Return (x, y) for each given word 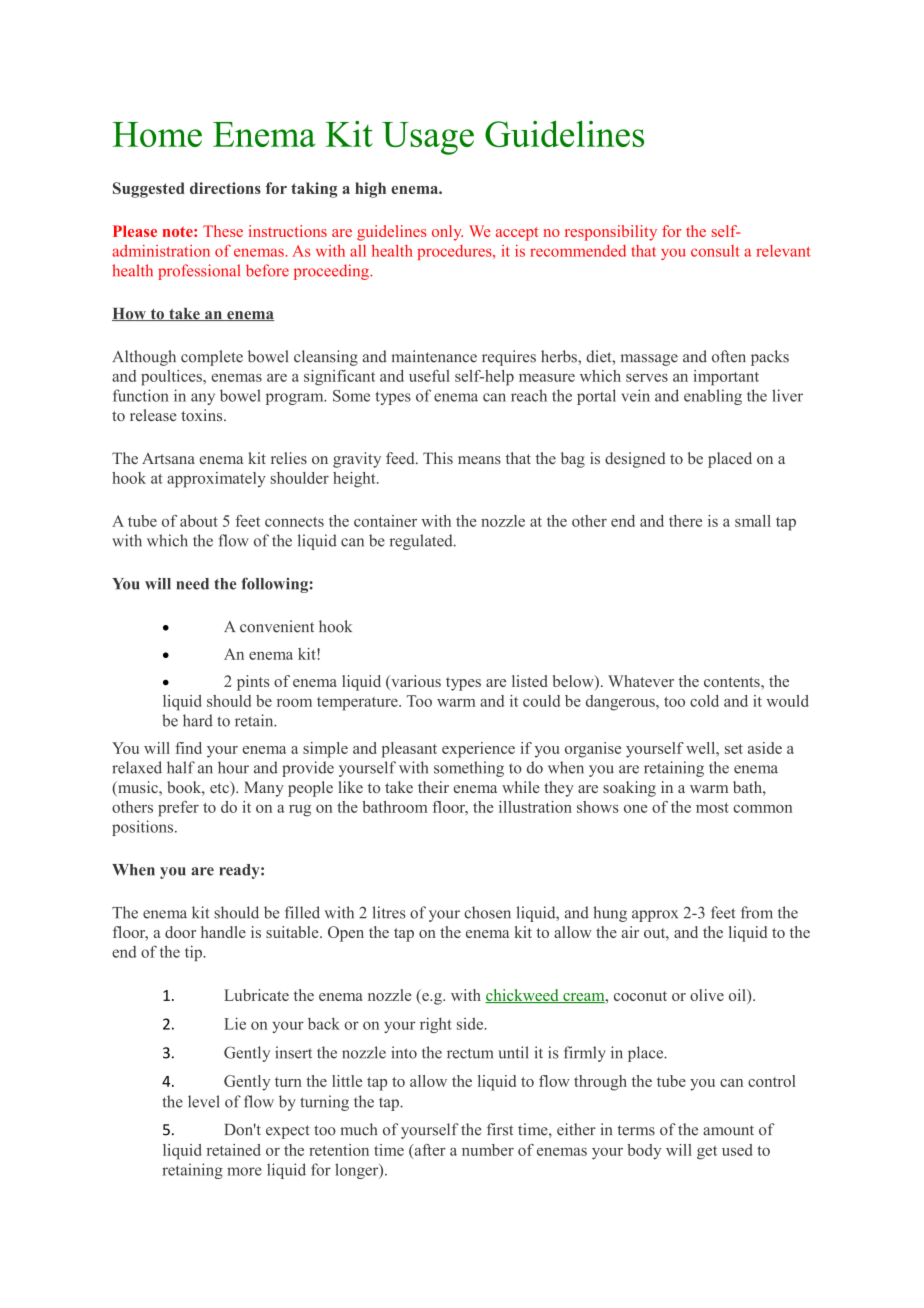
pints (253, 683)
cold (704, 701)
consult (715, 251)
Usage (428, 138)
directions (225, 188)
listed (530, 681)
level (204, 1101)
